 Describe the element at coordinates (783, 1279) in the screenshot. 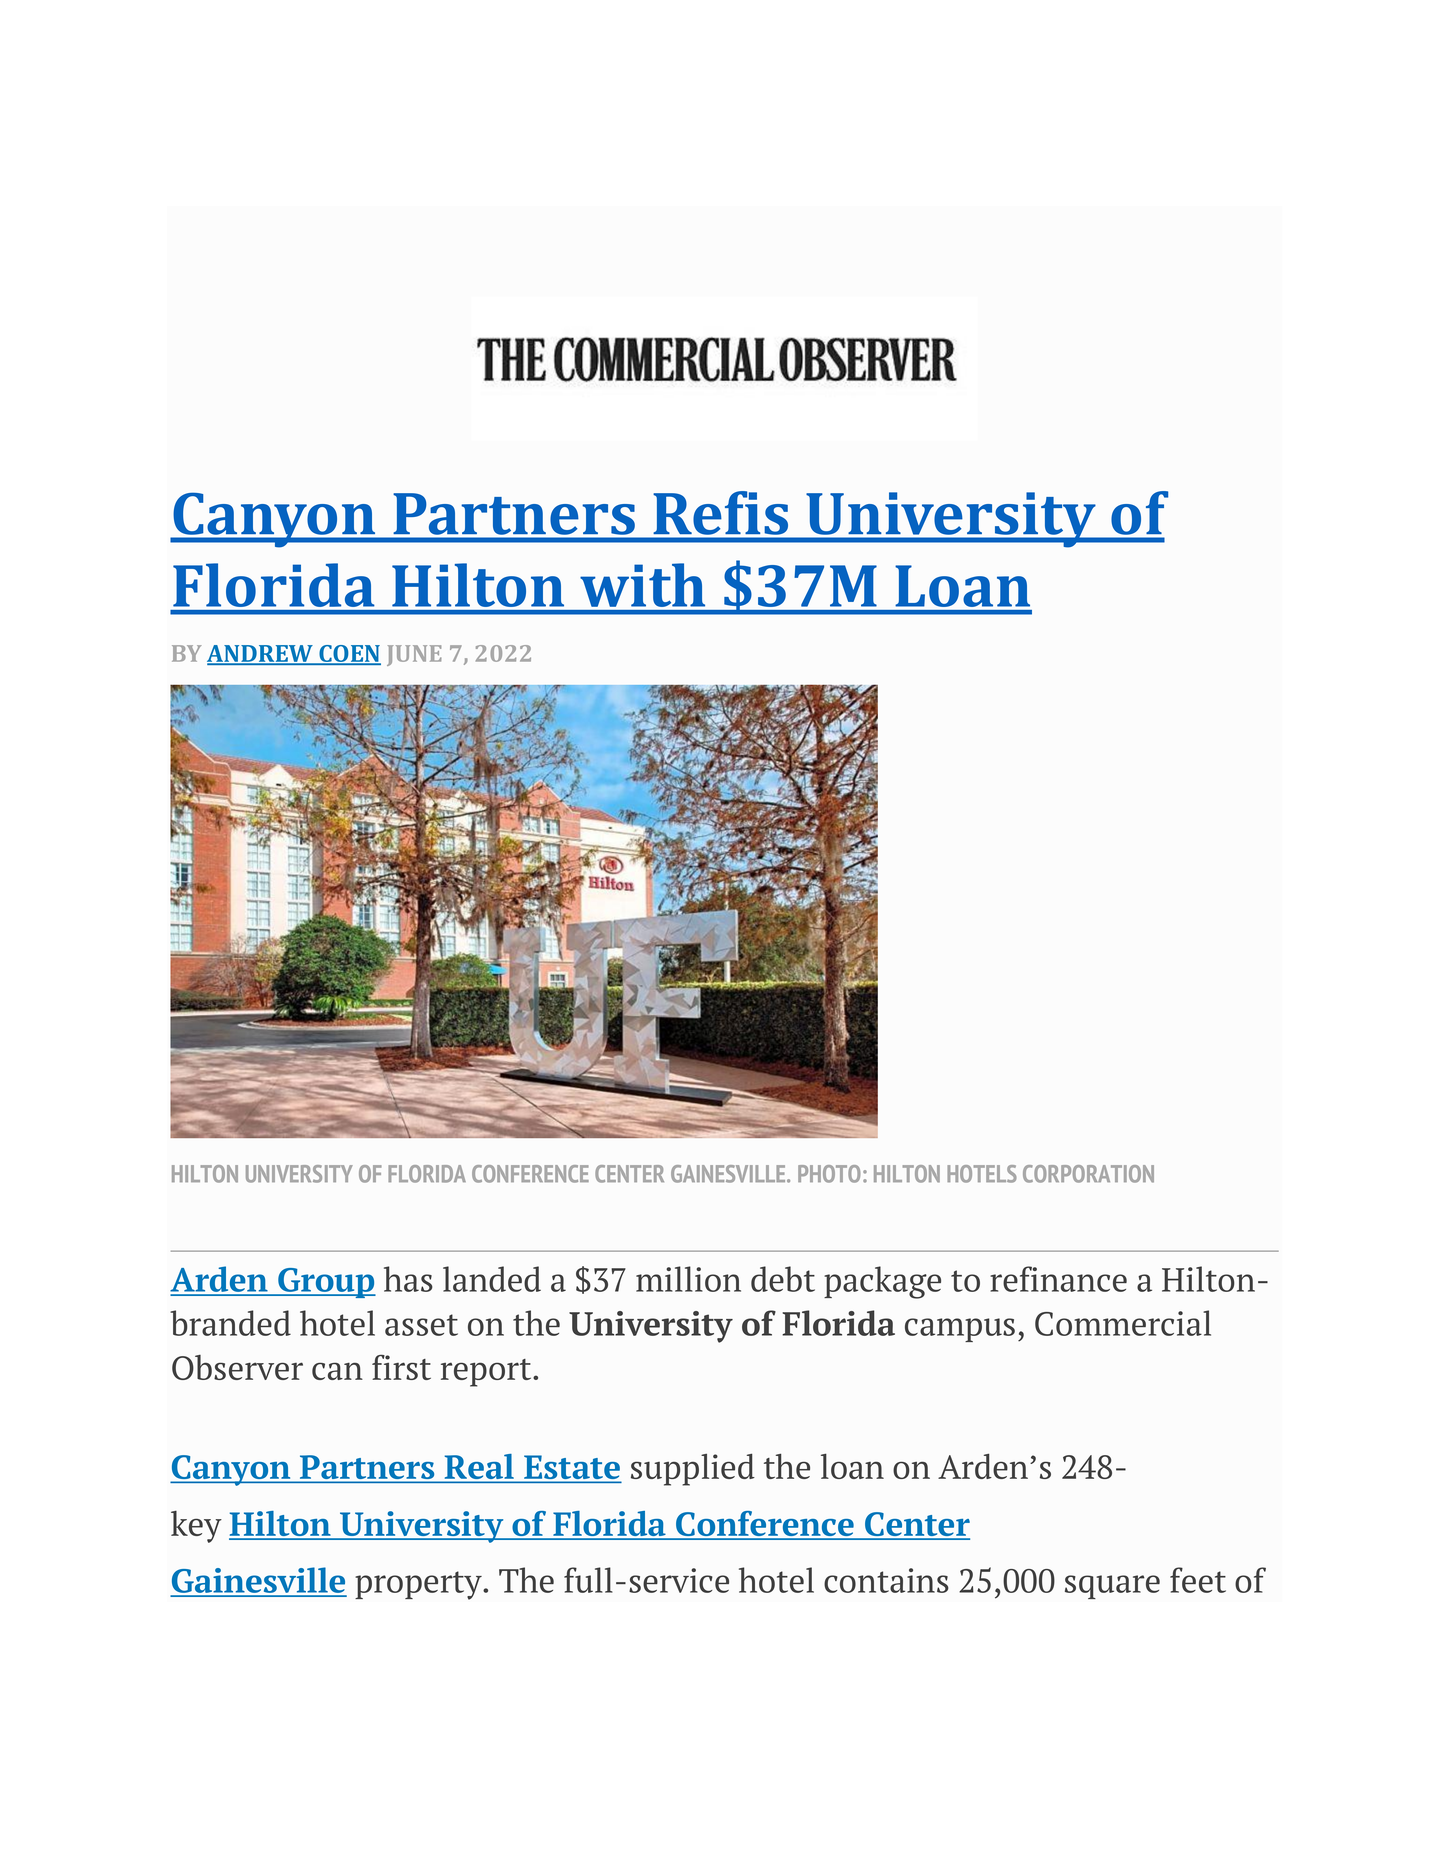

I see `debt` at that location.
